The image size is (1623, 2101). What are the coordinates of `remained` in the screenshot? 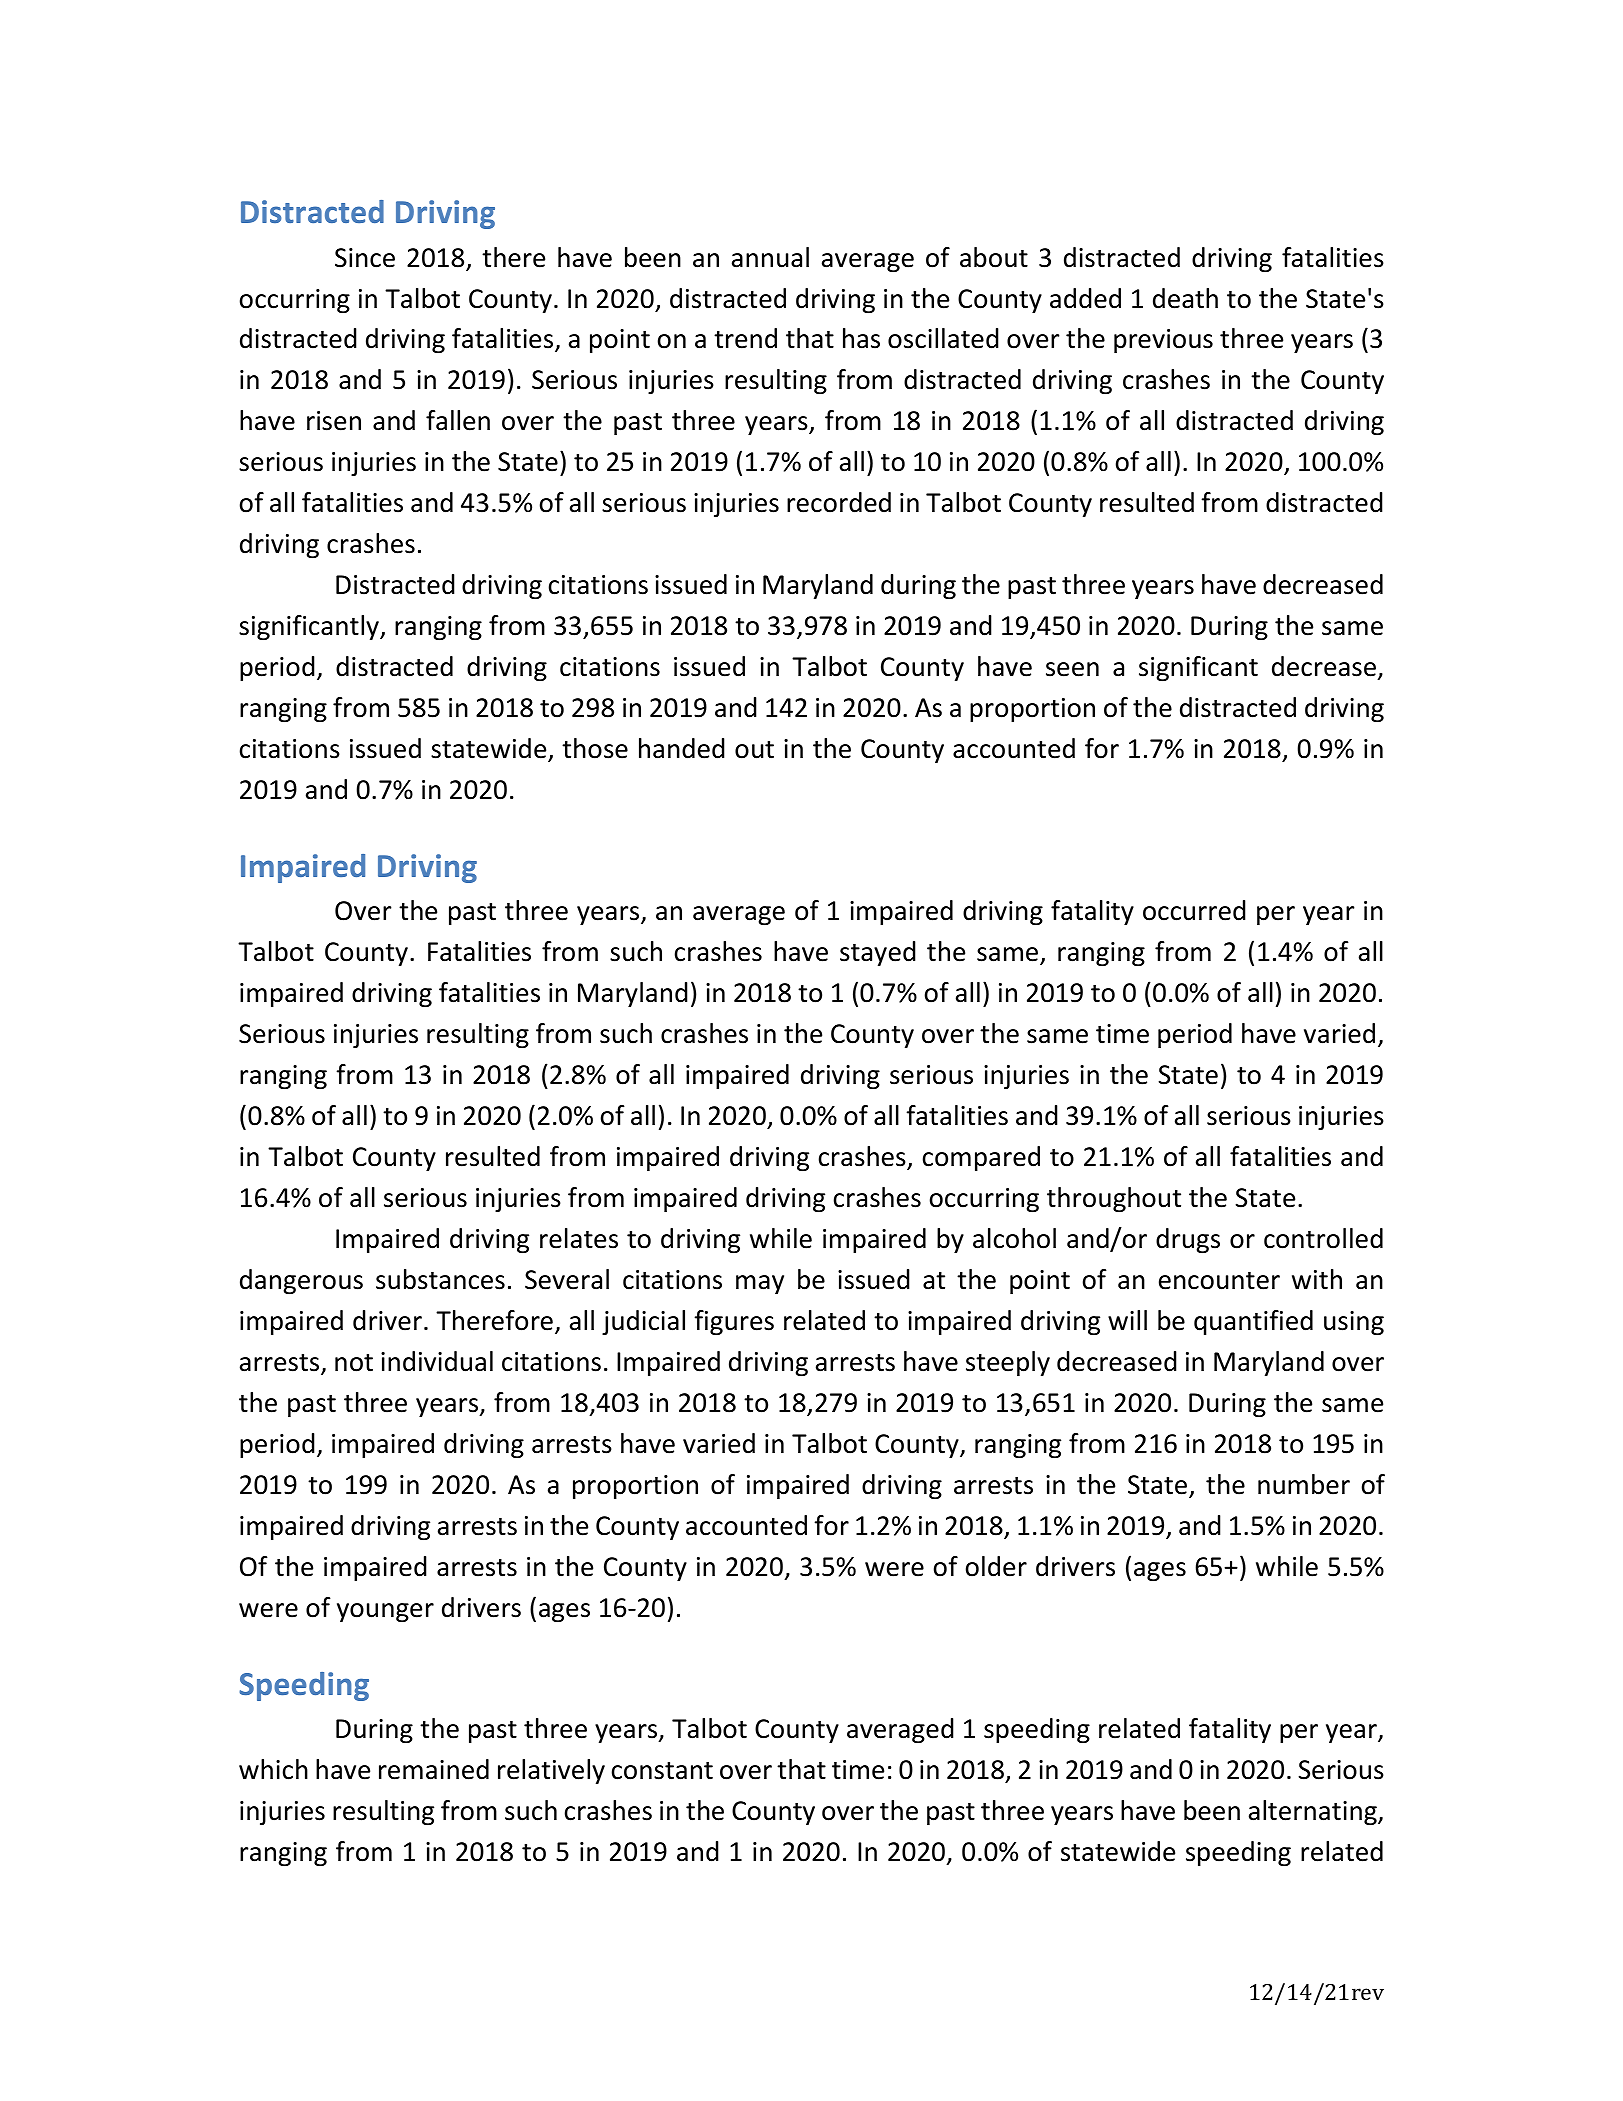 It's located at (434, 1769).
